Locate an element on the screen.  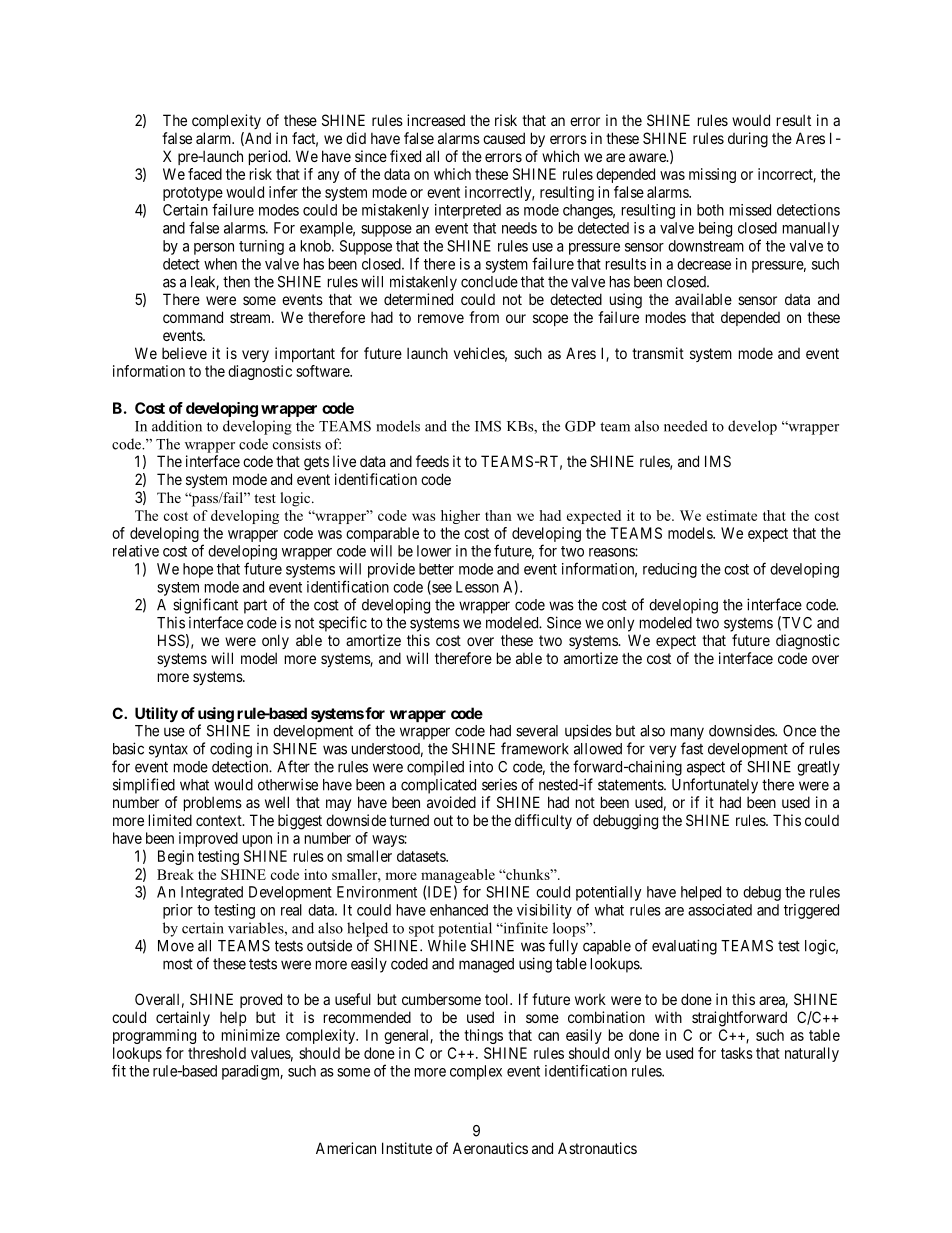
addition is located at coordinates (177, 426).
